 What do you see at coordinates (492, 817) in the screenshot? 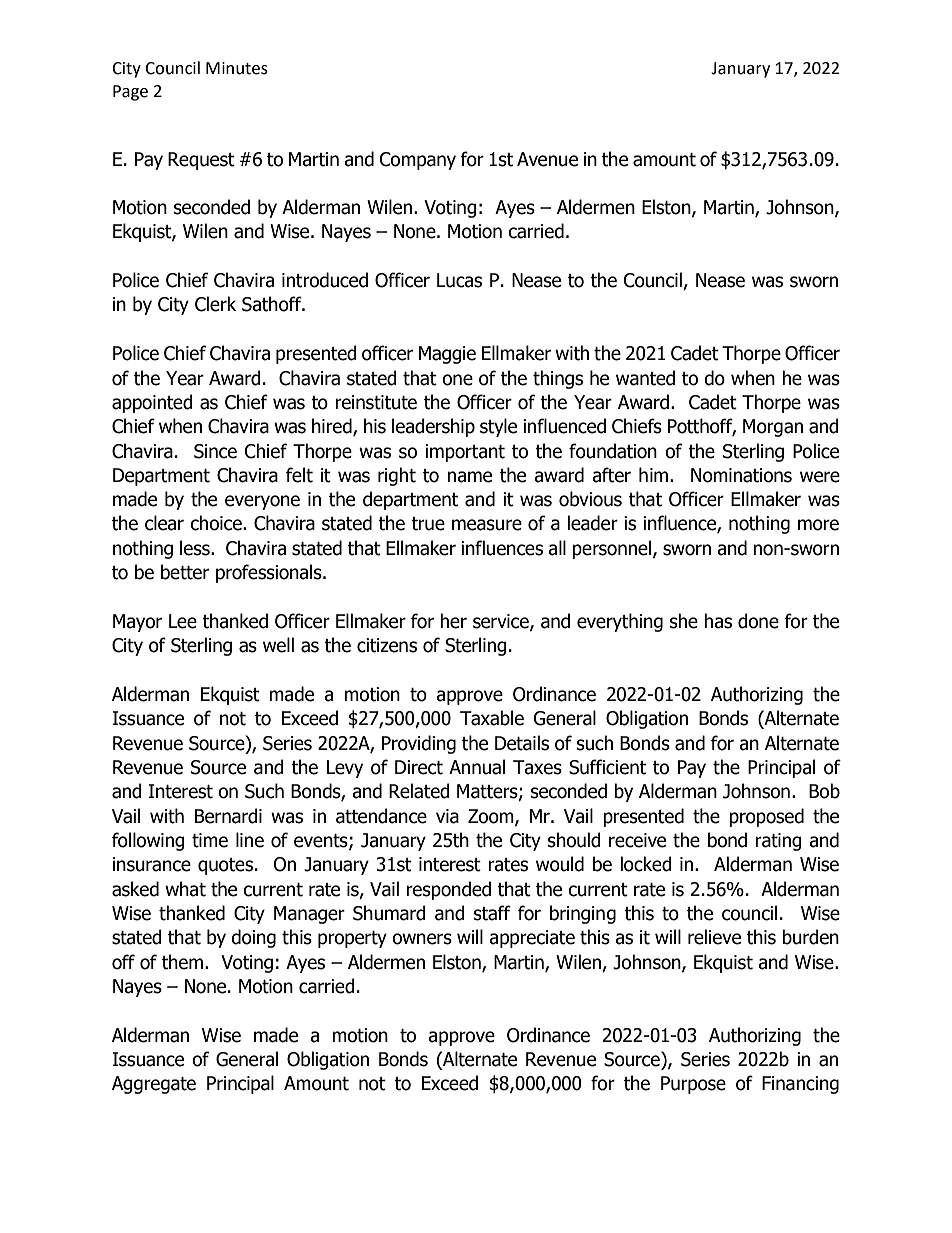
I see `Zoom` at bounding box center [492, 817].
